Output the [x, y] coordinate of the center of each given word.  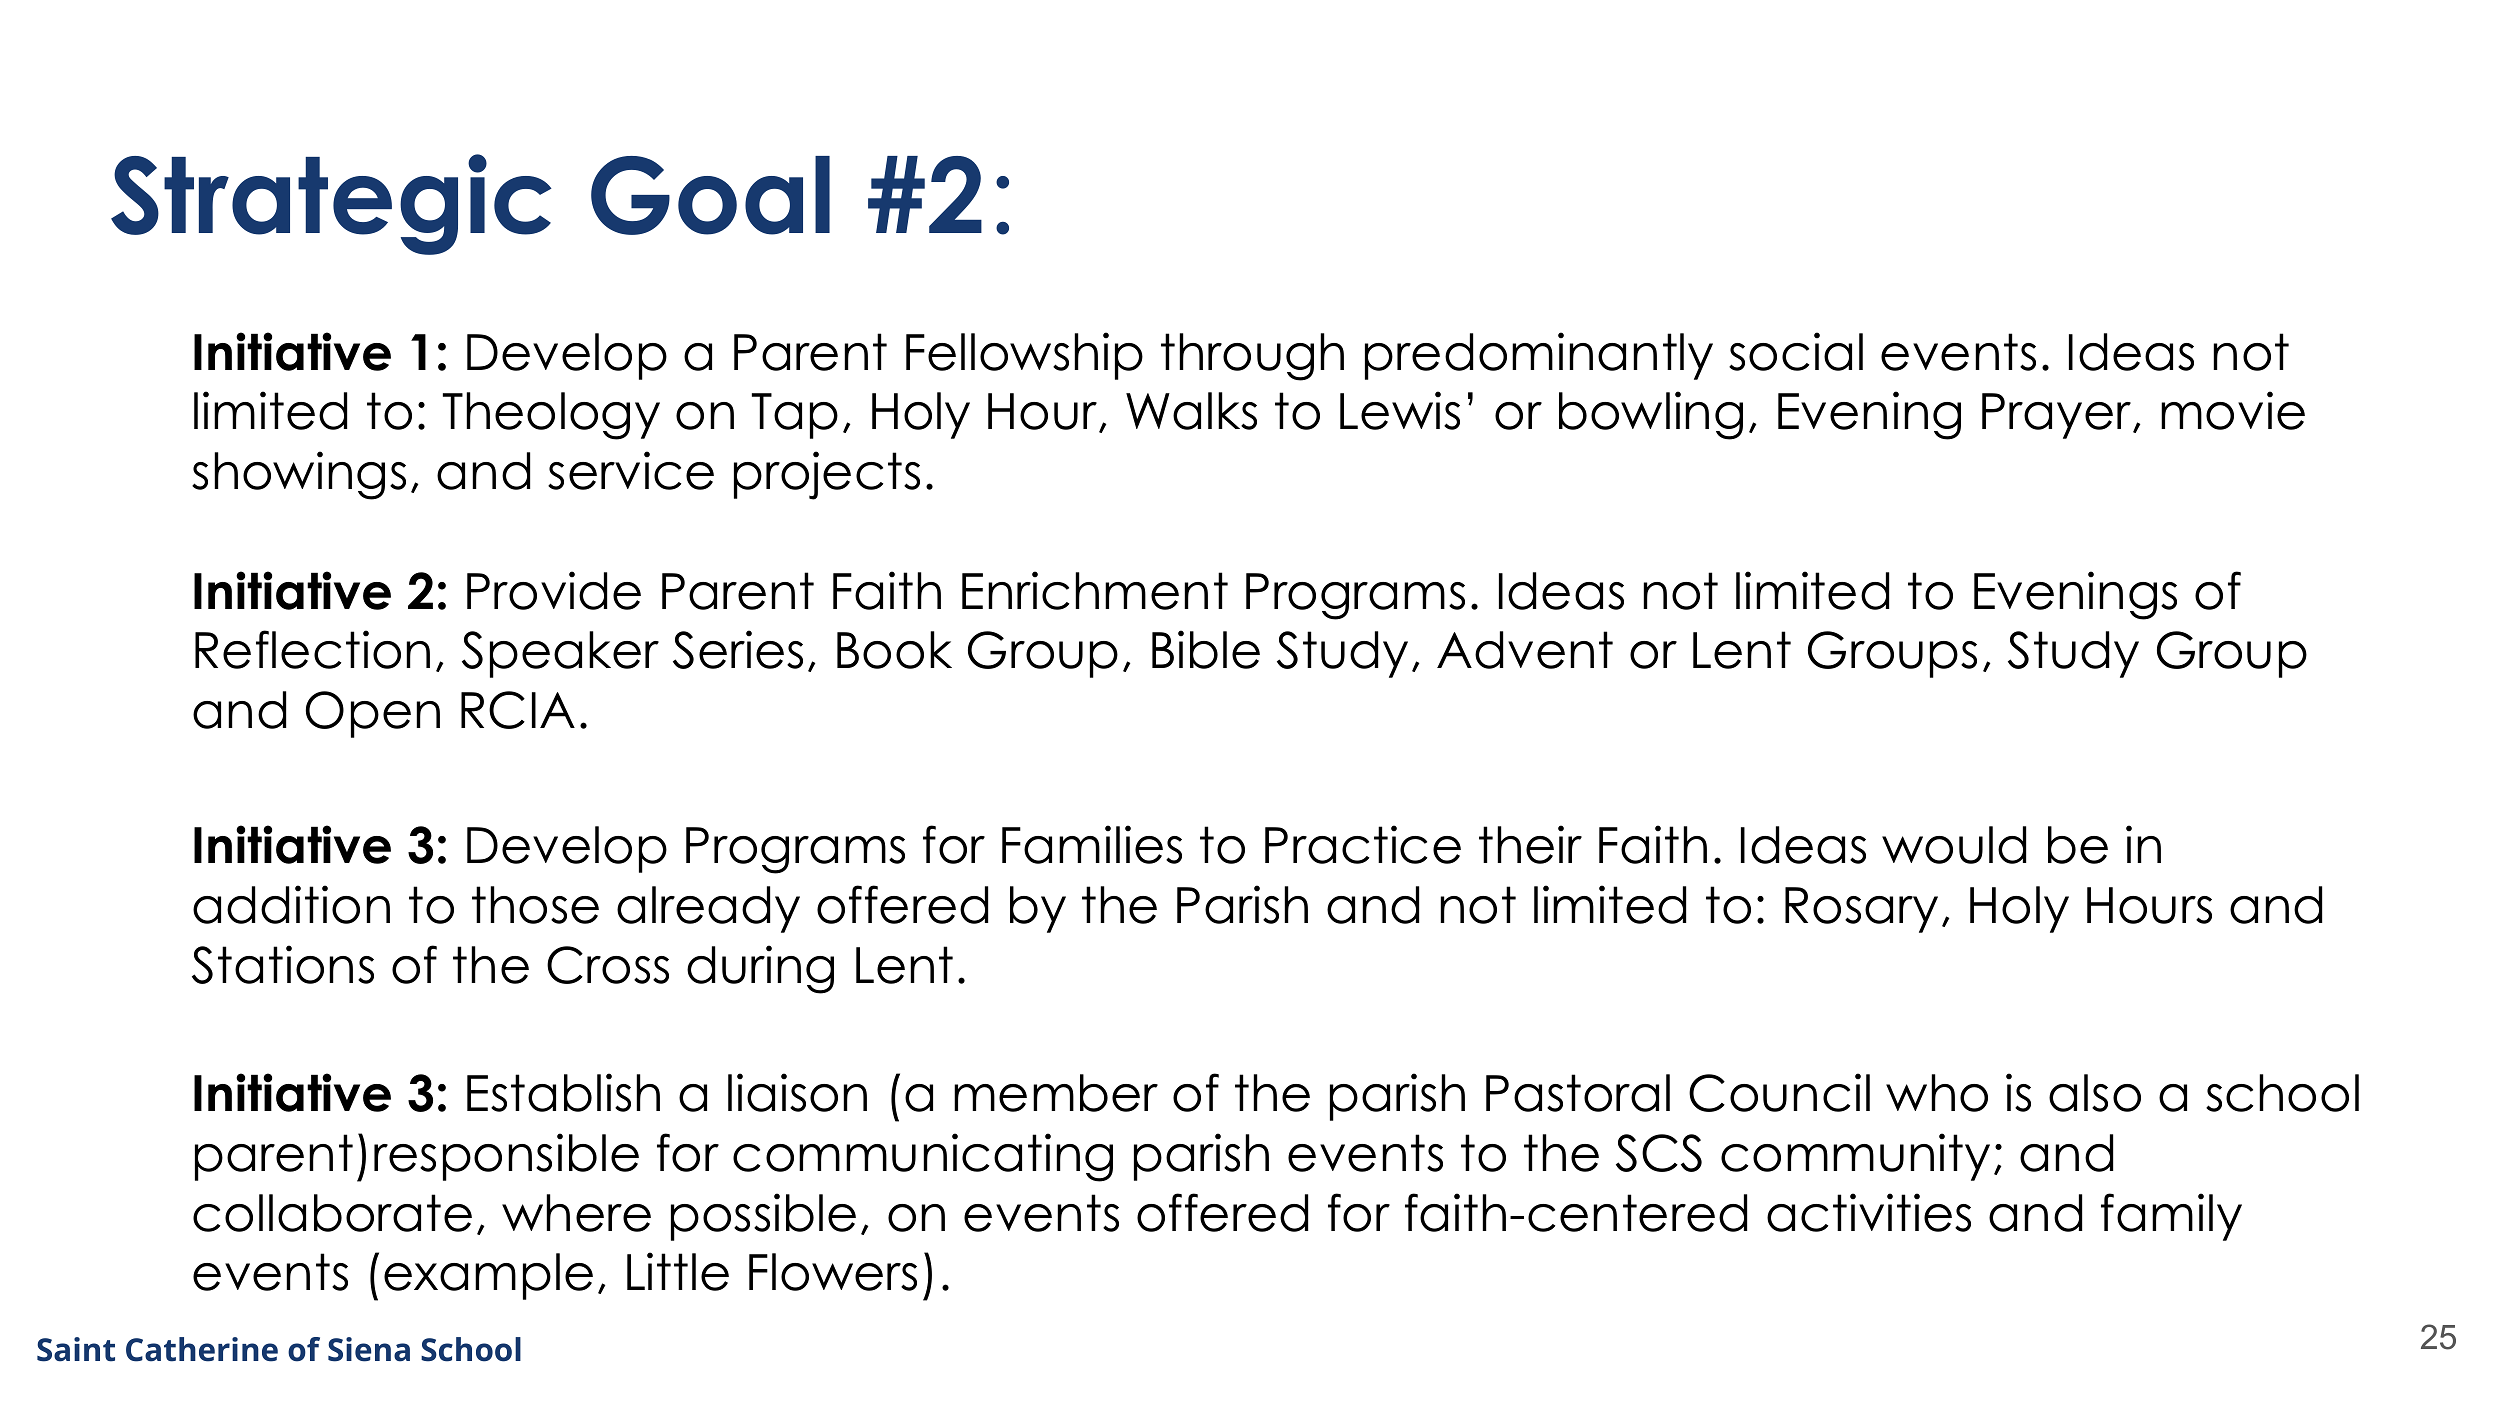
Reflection [312, 649]
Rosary [1861, 910]
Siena [369, 1349]
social [1796, 351]
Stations [283, 964]
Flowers [833, 1272]
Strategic [331, 204]
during [760, 969]
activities [1869, 1212]
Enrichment [1095, 590]
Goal [710, 195]
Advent [1525, 650]
